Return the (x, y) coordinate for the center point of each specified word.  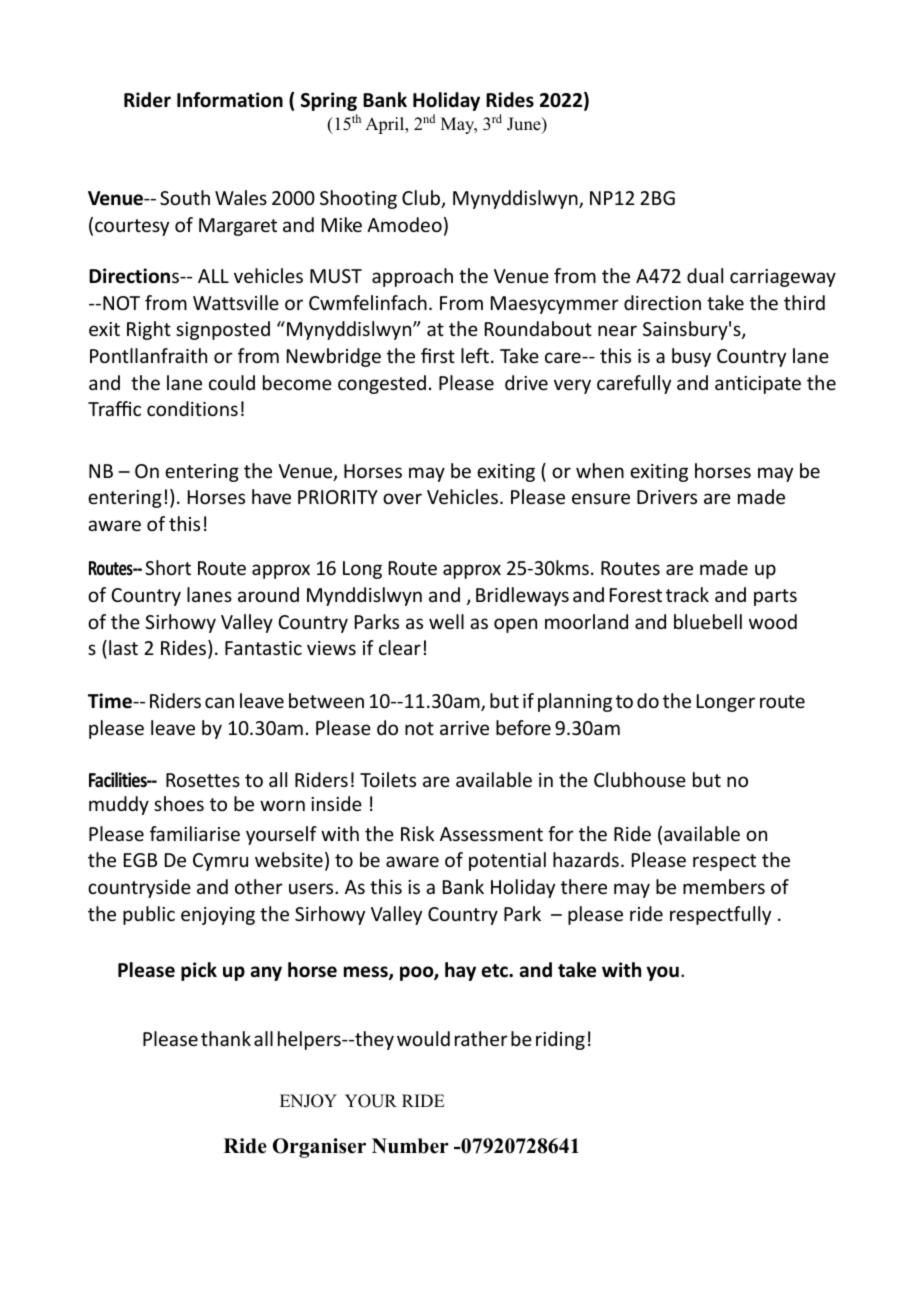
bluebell (708, 621)
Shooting (358, 199)
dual (705, 275)
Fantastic (263, 648)
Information (230, 100)
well (446, 621)
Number (410, 1146)
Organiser (319, 1148)
